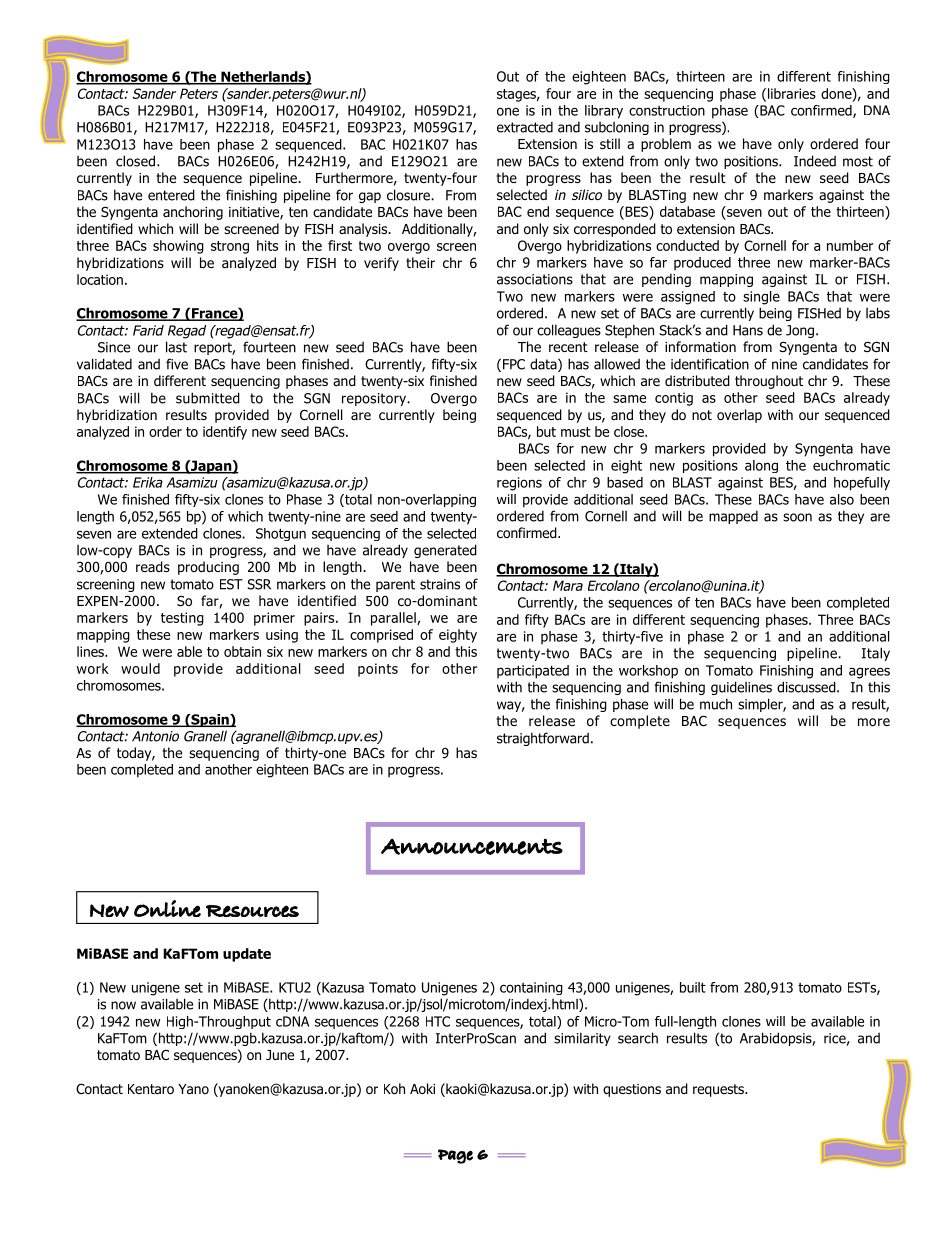 This image has width=952, height=1233. Describe the element at coordinates (519, 484) in the image. I see `regions` at that location.
